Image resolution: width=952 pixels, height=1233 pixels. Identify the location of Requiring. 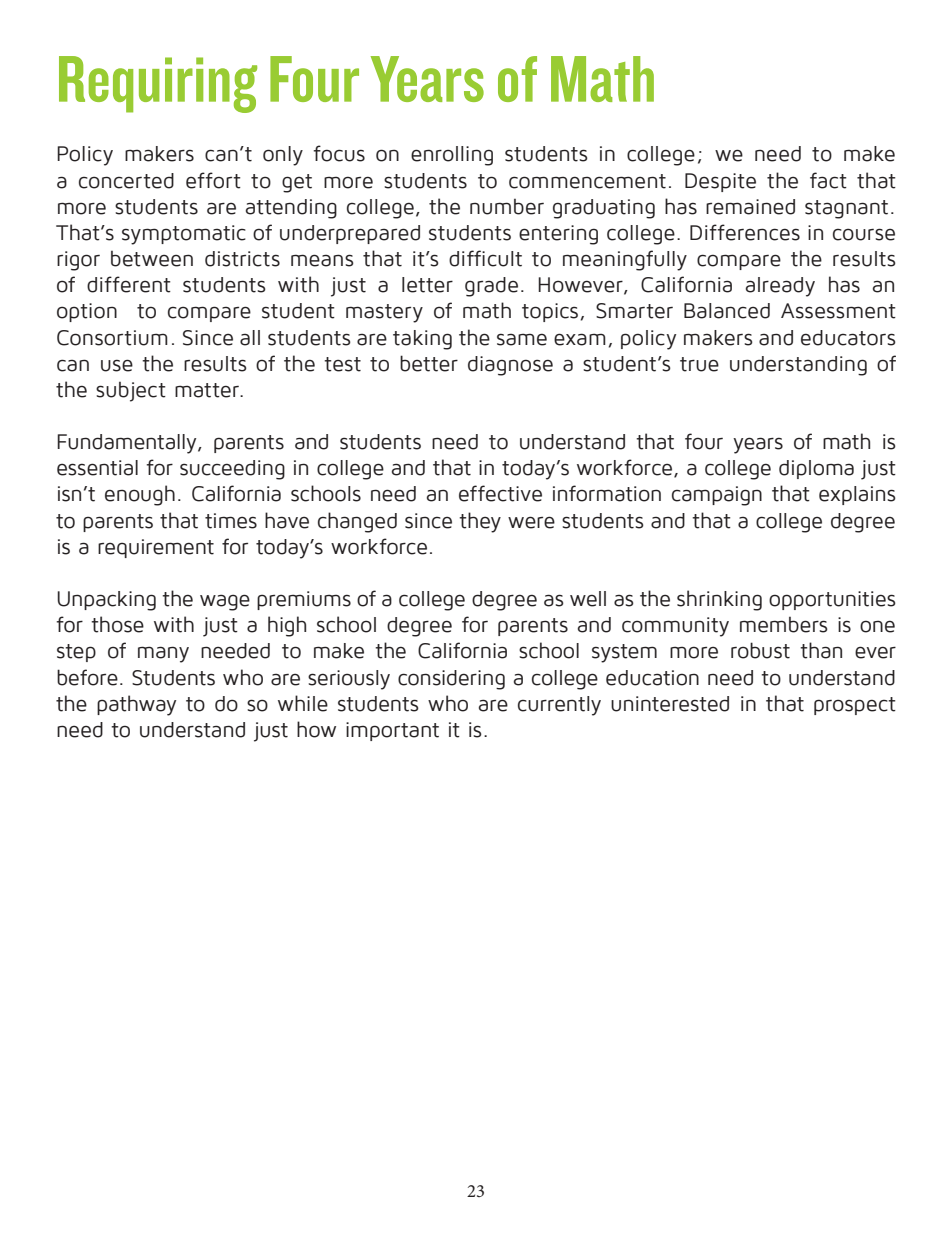
(158, 84).
